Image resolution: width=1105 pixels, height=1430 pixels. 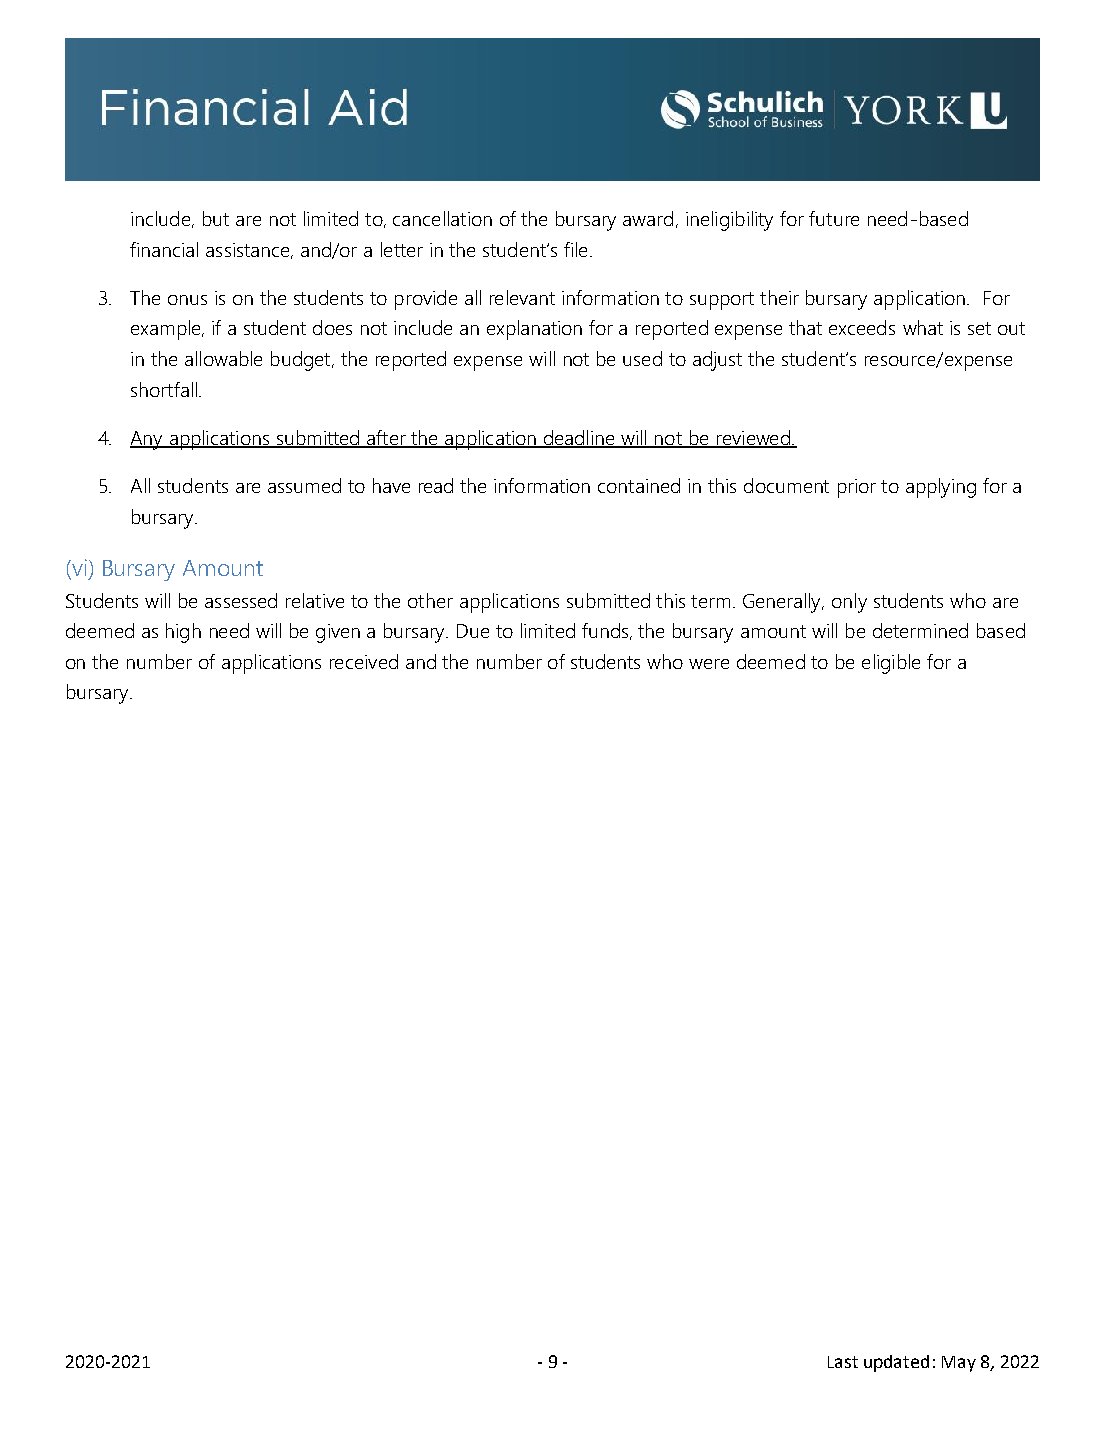 I want to click on file, so click(x=575, y=249).
